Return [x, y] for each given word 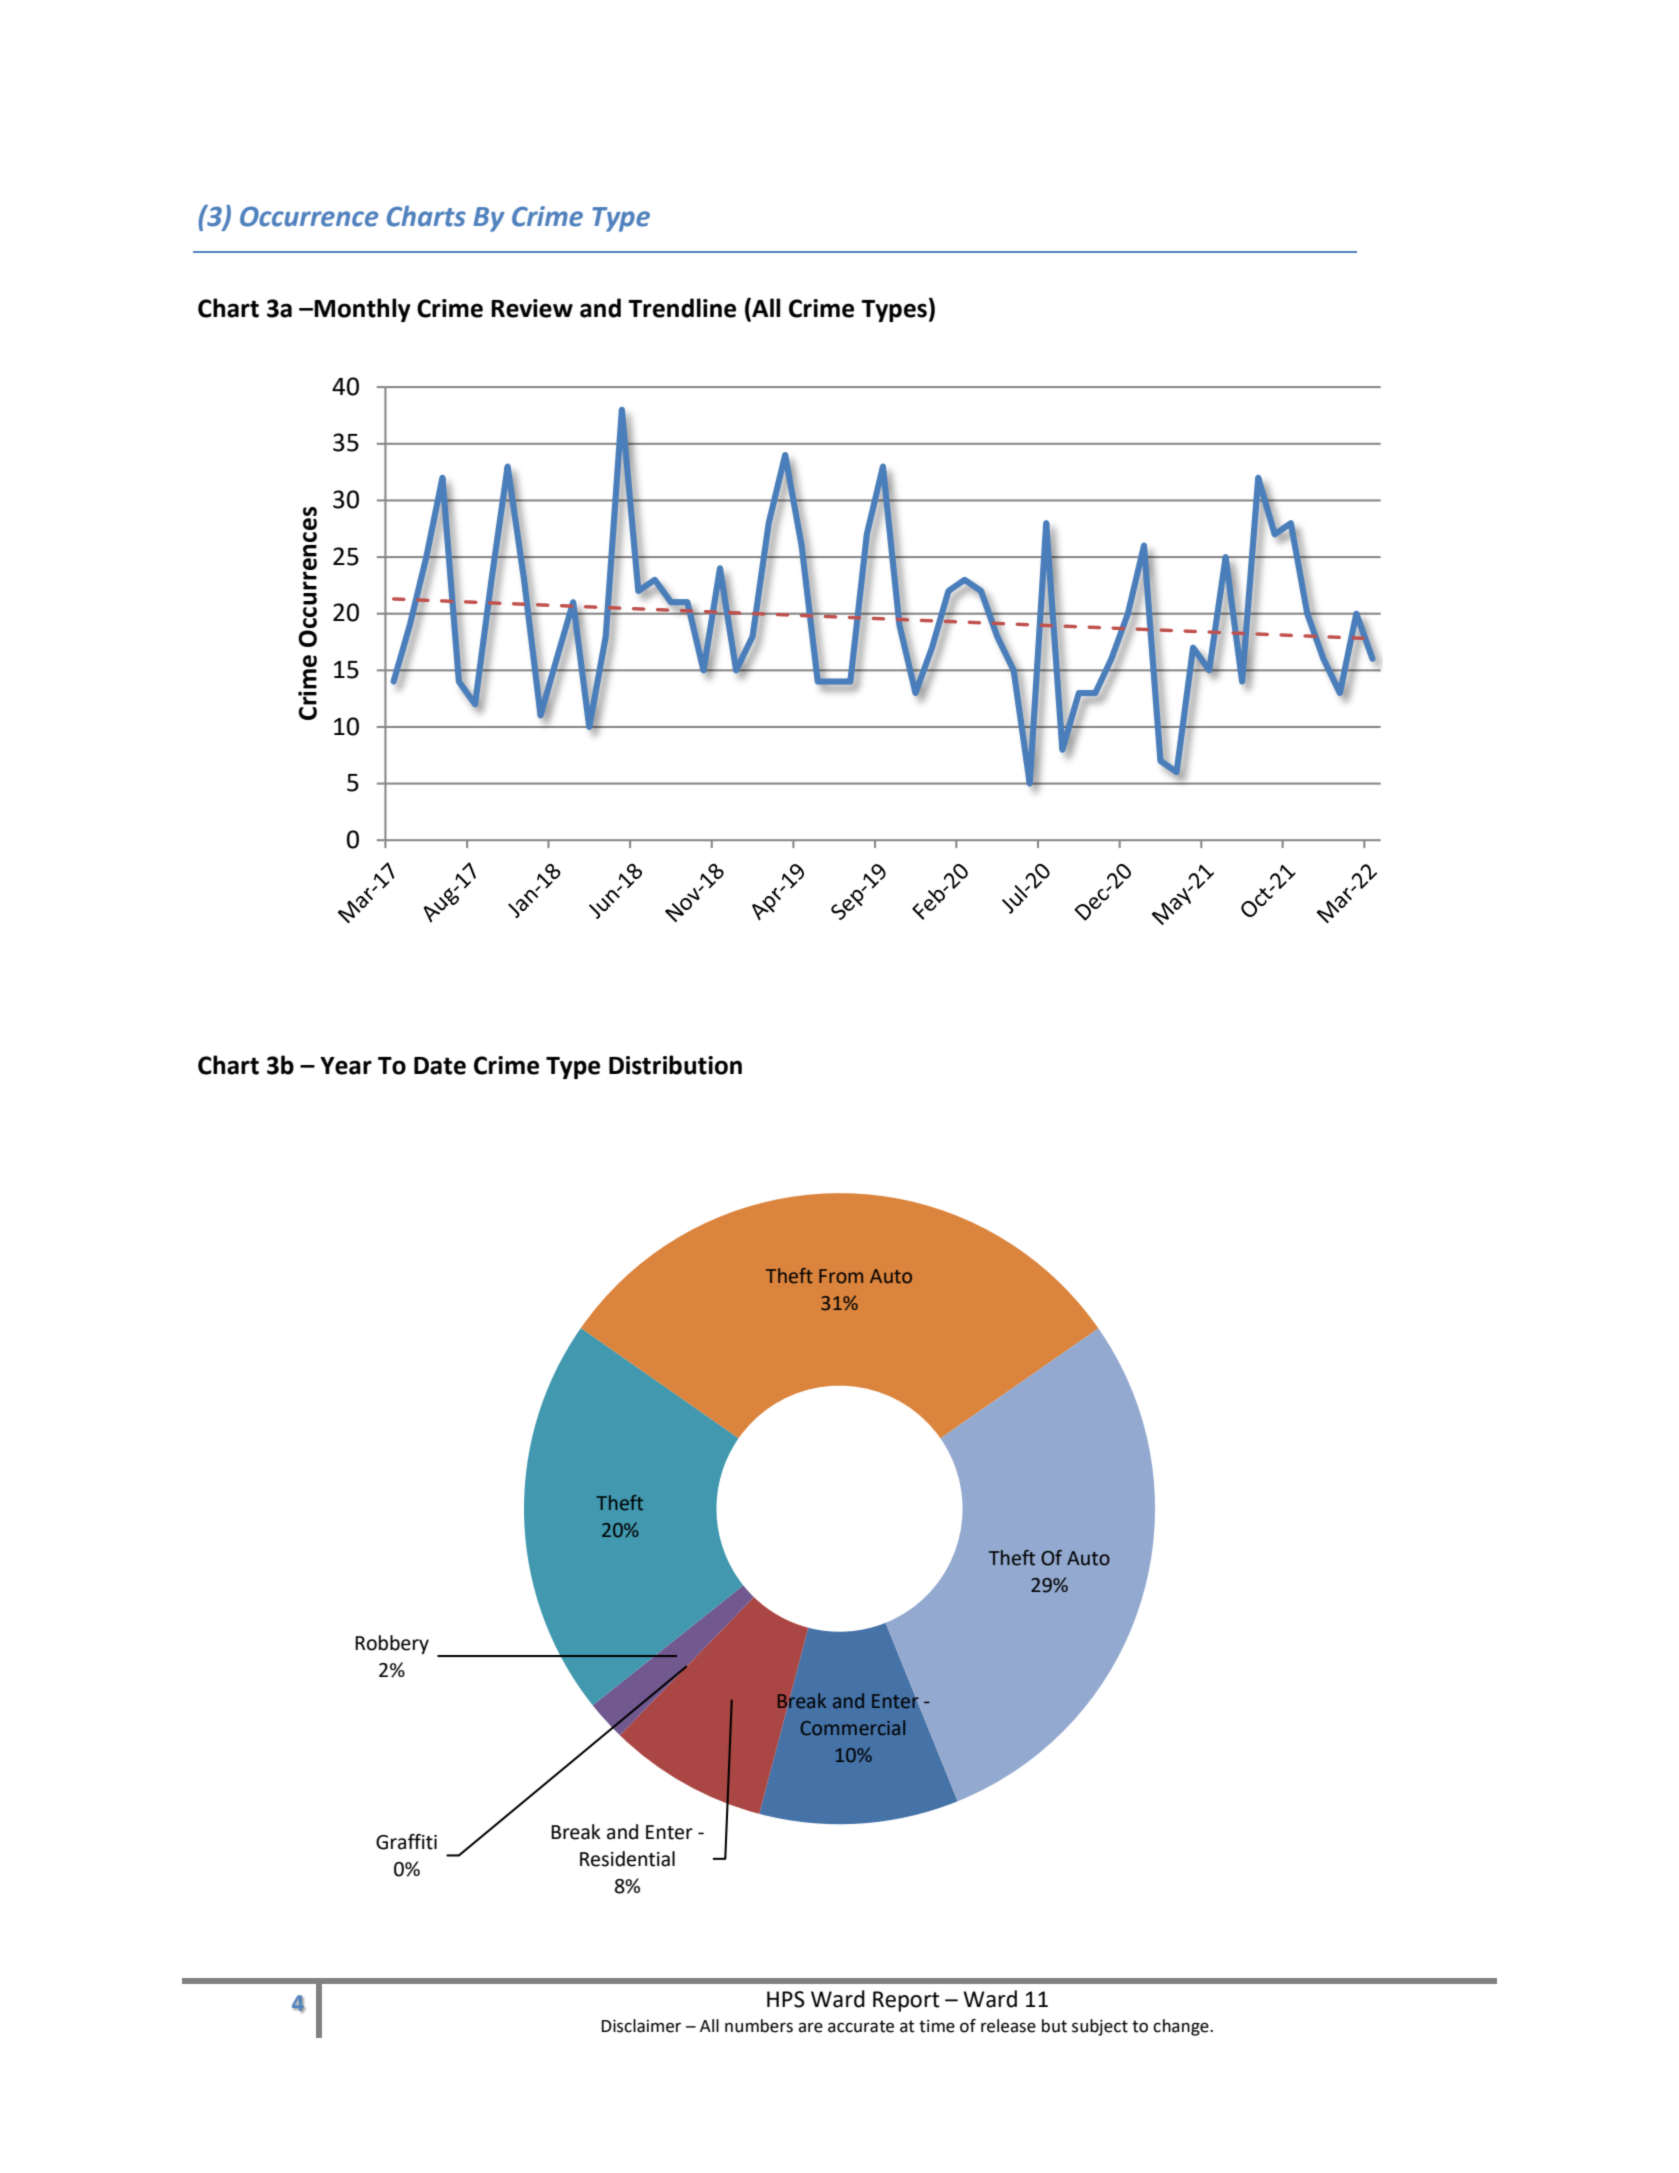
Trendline [682, 308]
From [841, 1276]
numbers [759, 2026]
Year [346, 1066]
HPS [786, 1999]
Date [440, 1066]
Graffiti [406, 1842]
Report [906, 2001]
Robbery [392, 1644]
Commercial [853, 1727]
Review [532, 308]
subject [1100, 2027]
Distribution [675, 1065]
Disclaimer [641, 2026]
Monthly [362, 310]
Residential [627, 1859]
